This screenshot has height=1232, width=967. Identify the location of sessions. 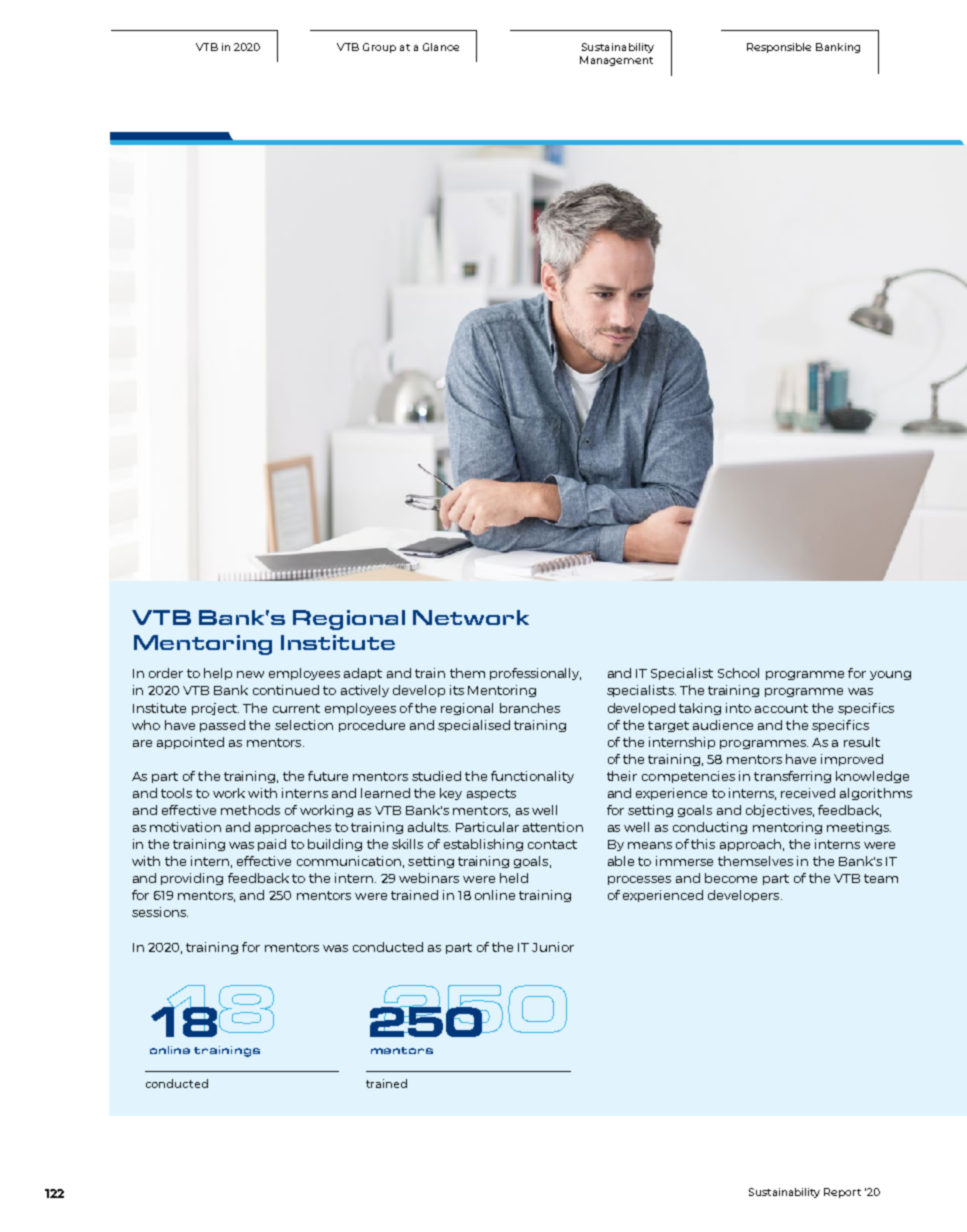
(160, 912).
